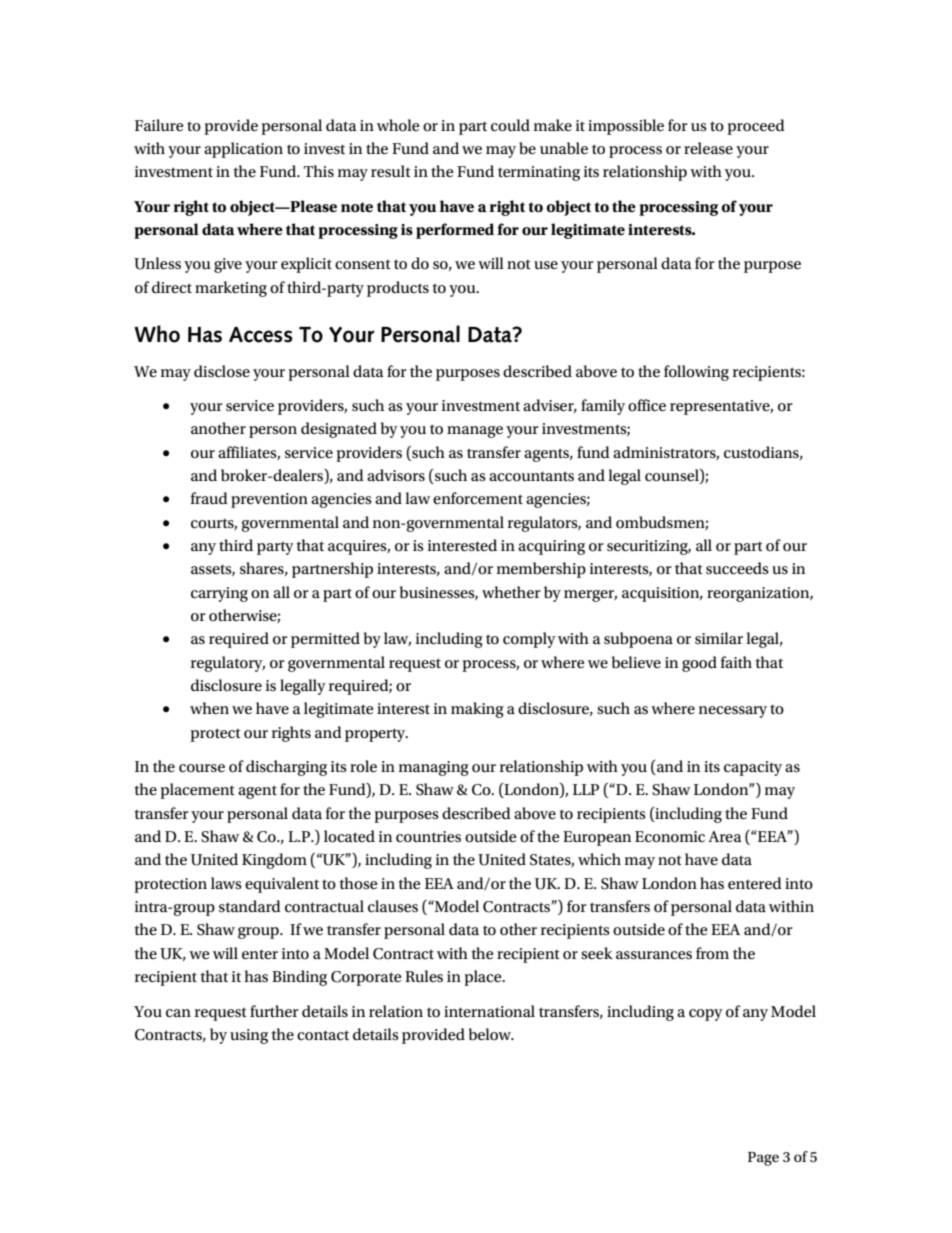  What do you see at coordinates (478, 498) in the screenshot?
I see `enforcement` at bounding box center [478, 498].
